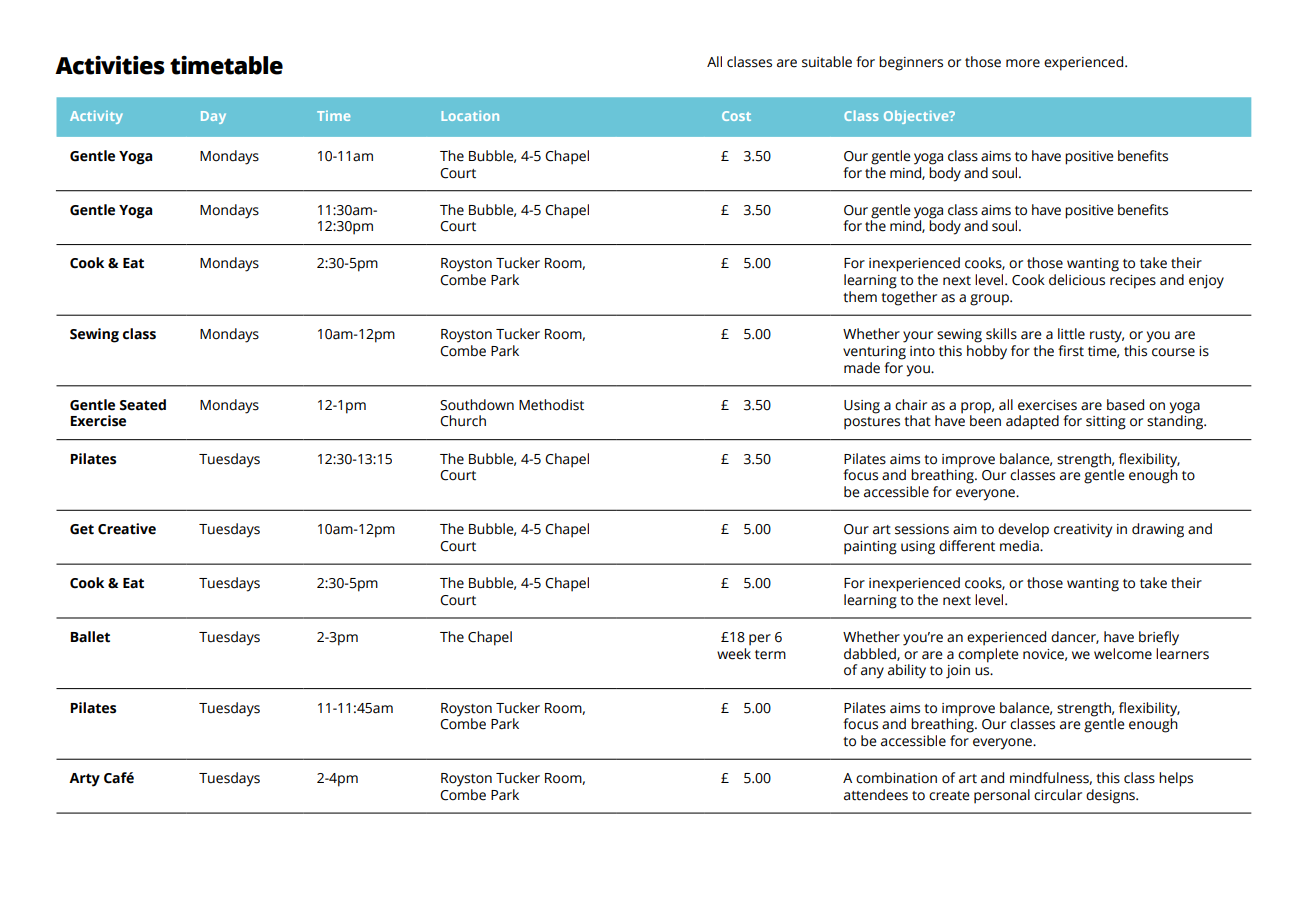 This screenshot has width=1303, height=924. I want to click on Ballet, so click(90, 637).
